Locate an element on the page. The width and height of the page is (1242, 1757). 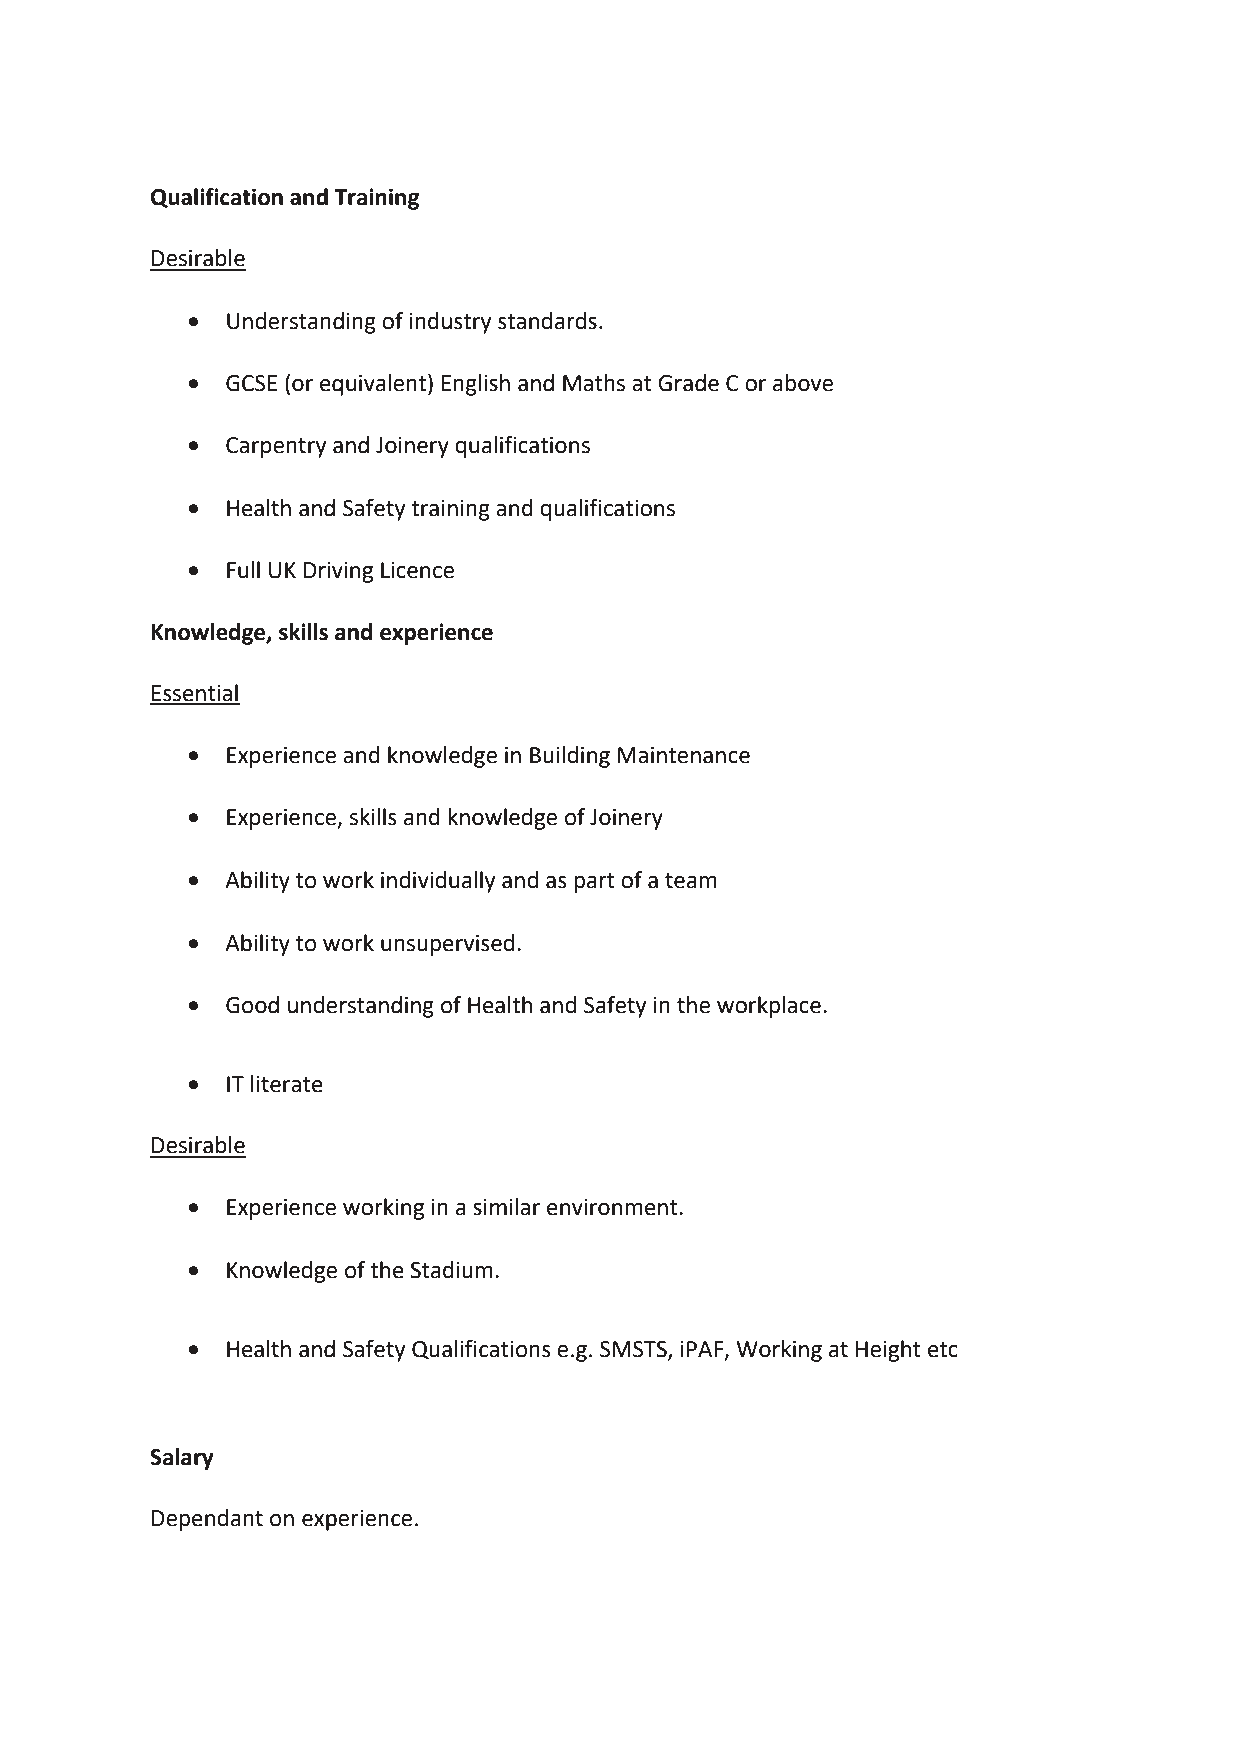
environment is located at coordinates (613, 1207).
